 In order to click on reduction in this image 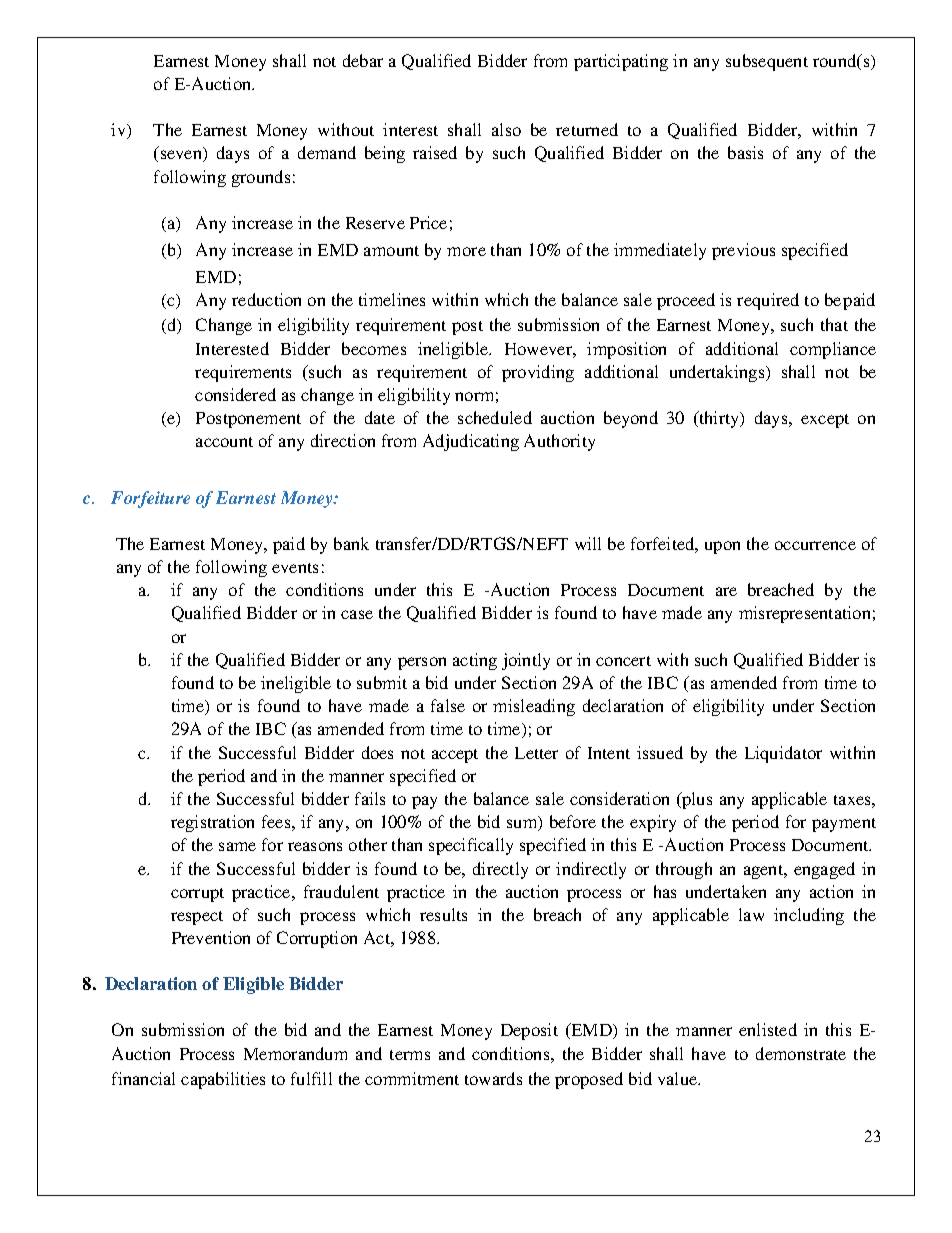, I will do `click(266, 299)`.
